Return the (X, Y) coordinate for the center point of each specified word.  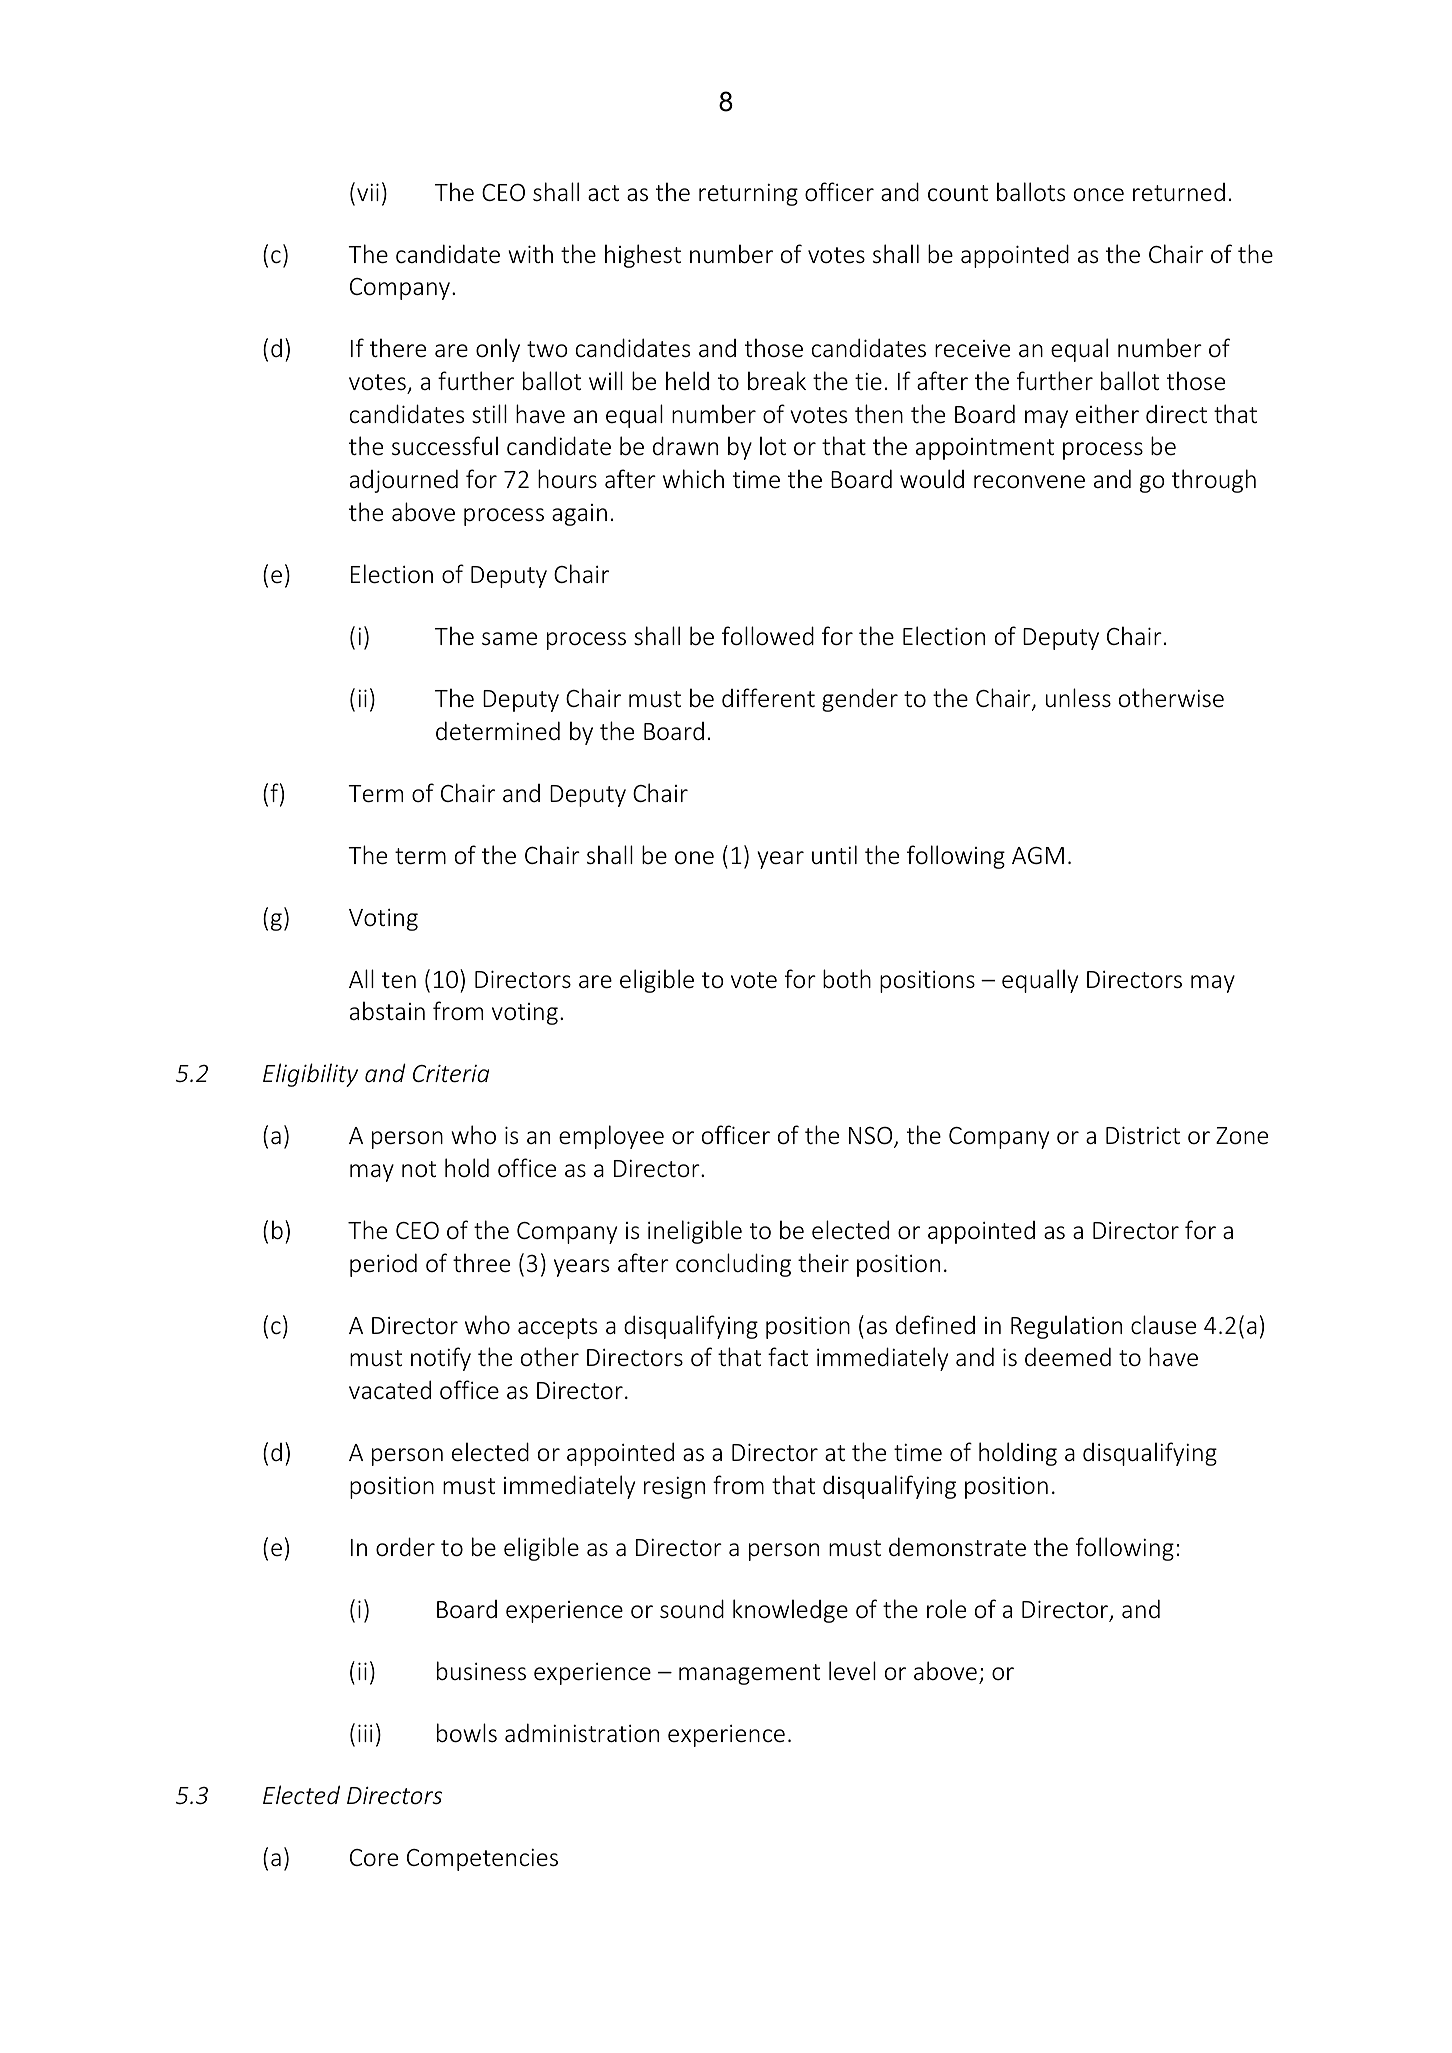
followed (768, 636)
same (509, 639)
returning (748, 195)
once (1099, 195)
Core (374, 1858)
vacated (390, 1390)
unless (1078, 698)
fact (788, 1356)
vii (368, 192)
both (847, 979)
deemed (1068, 1357)
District (1143, 1135)
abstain (387, 1011)
